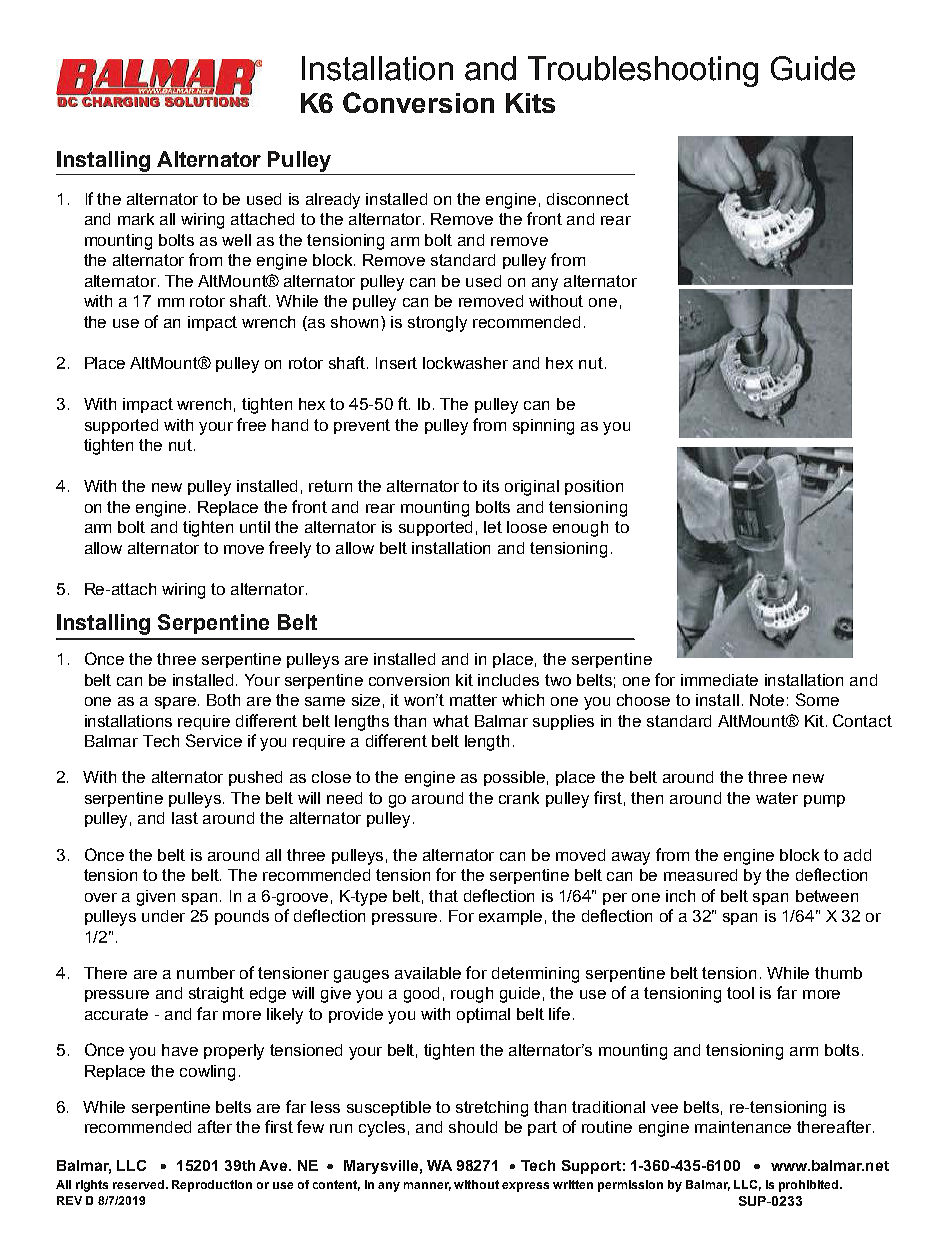  What do you see at coordinates (510, 917) in the screenshot?
I see `example` at bounding box center [510, 917].
